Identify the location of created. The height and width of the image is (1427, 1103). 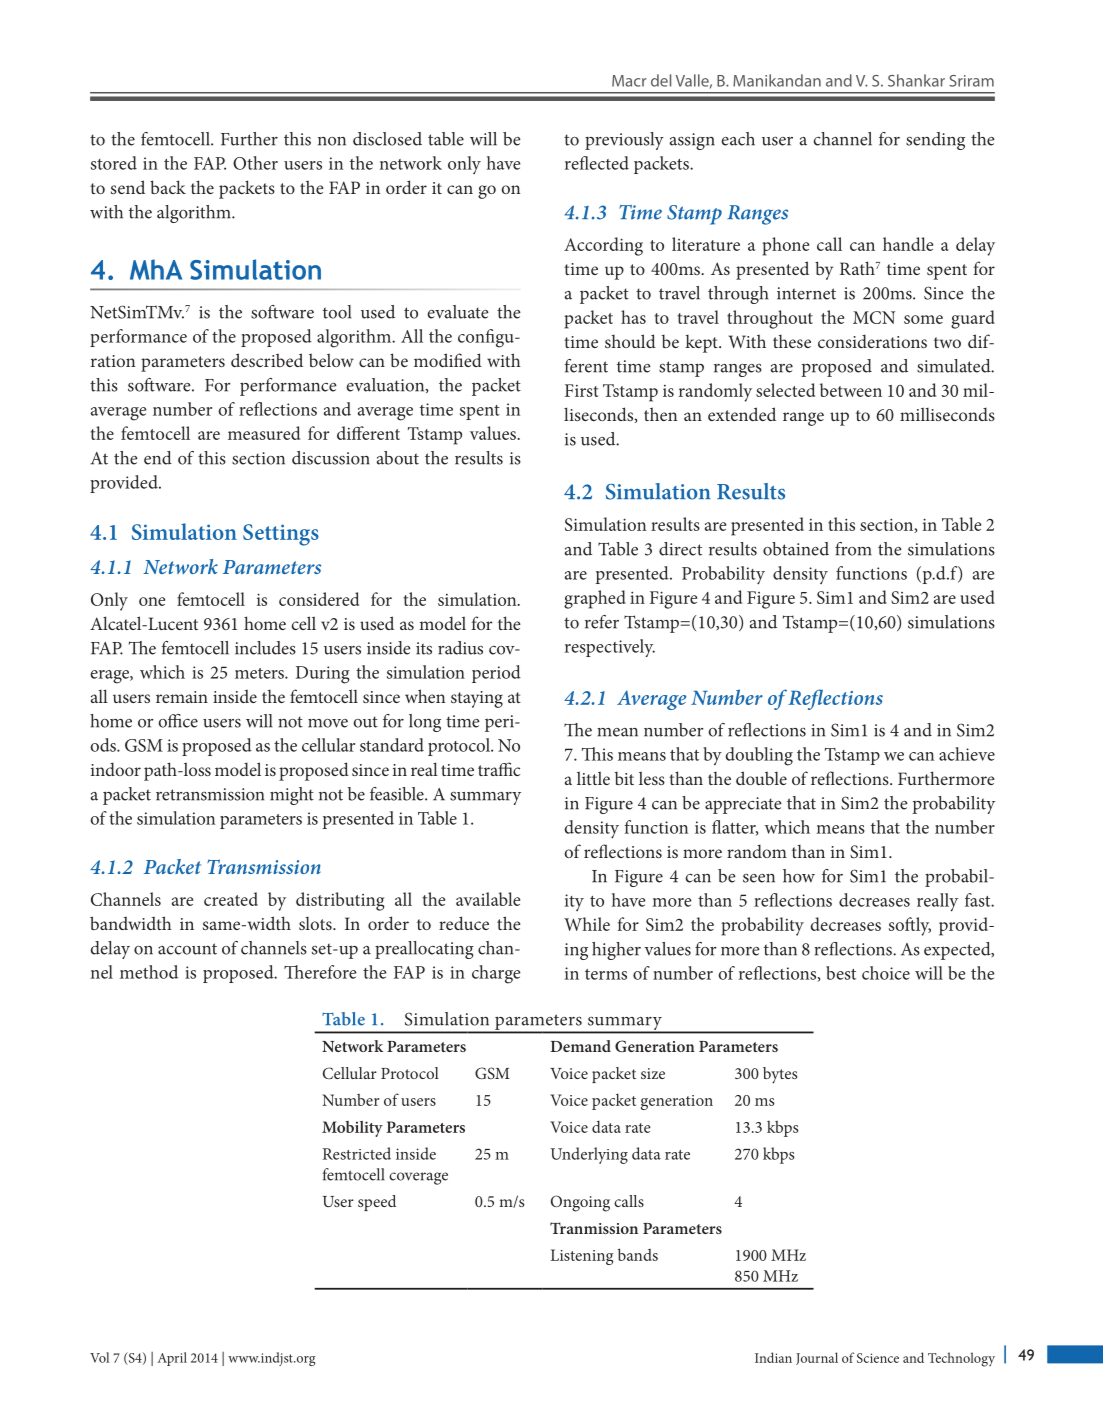
(231, 899).
